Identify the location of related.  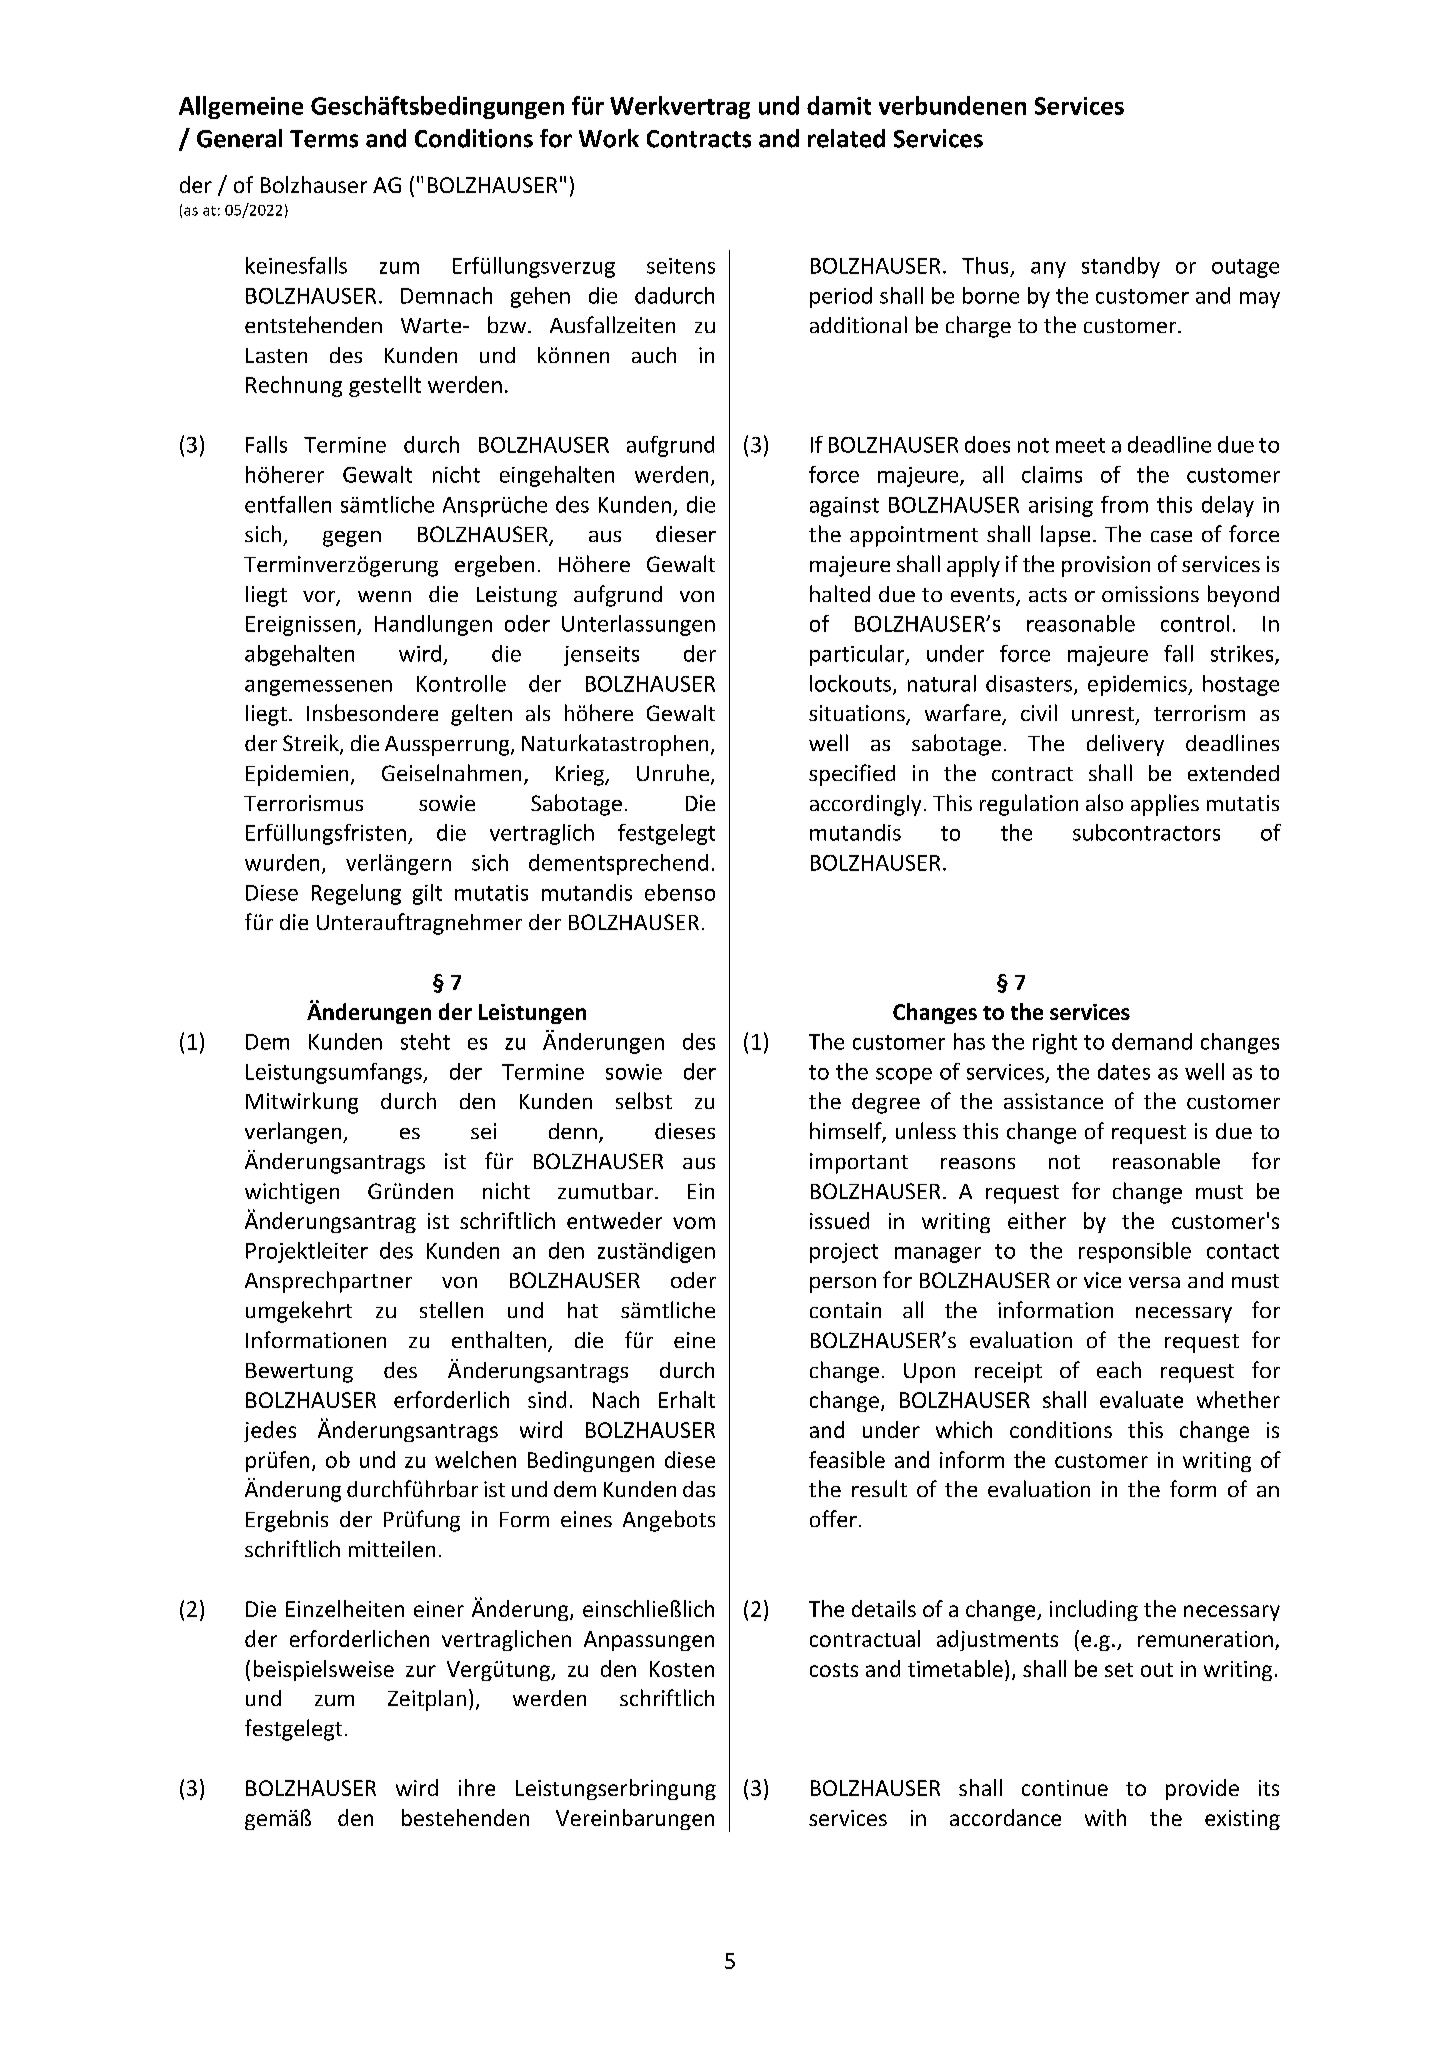
(846, 138).
